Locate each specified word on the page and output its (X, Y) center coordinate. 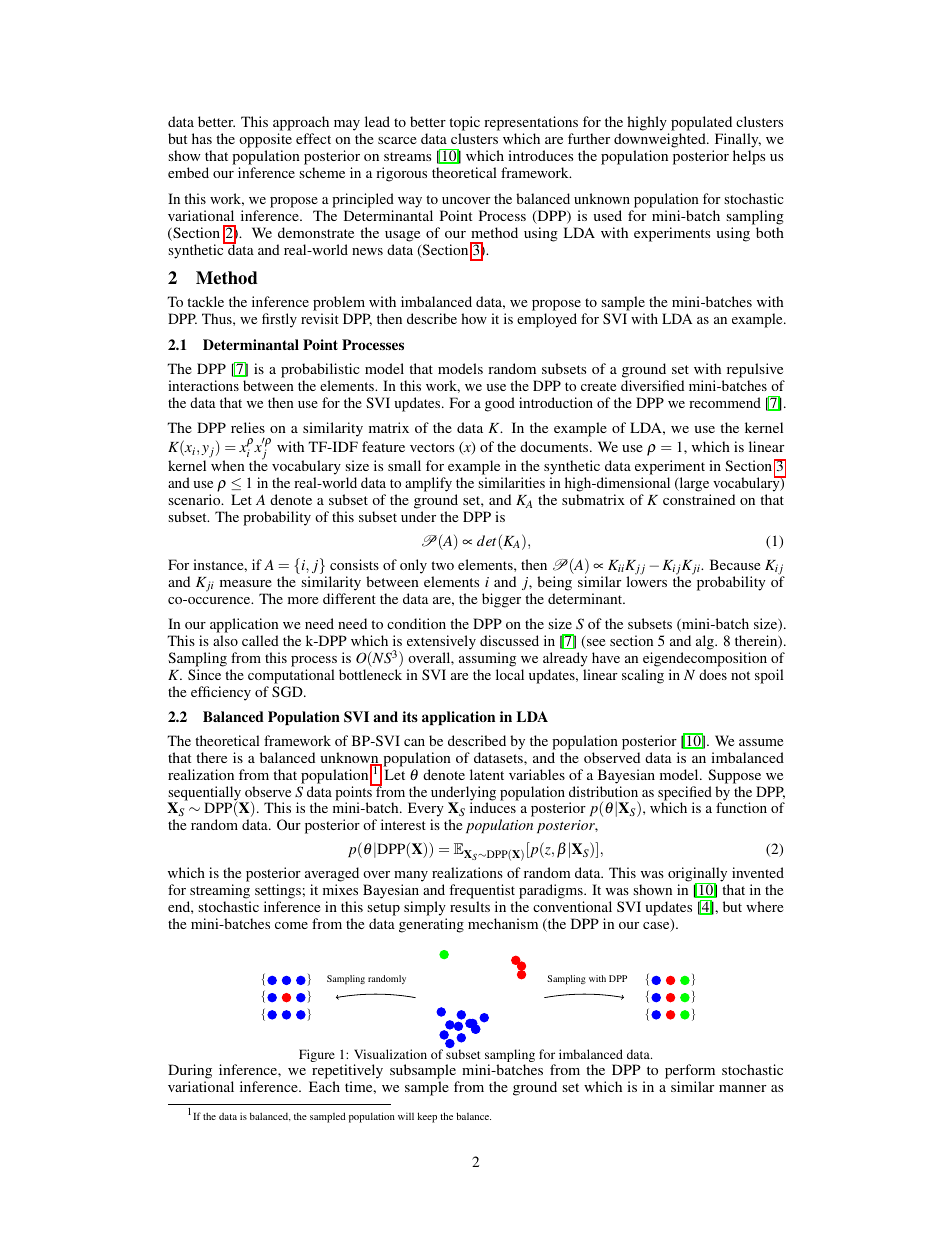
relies (248, 427)
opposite (265, 140)
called (260, 640)
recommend (725, 402)
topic (464, 123)
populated (701, 123)
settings (278, 891)
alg (706, 642)
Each (324, 1086)
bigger (501, 600)
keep (427, 1117)
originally (697, 875)
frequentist (482, 891)
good (500, 404)
